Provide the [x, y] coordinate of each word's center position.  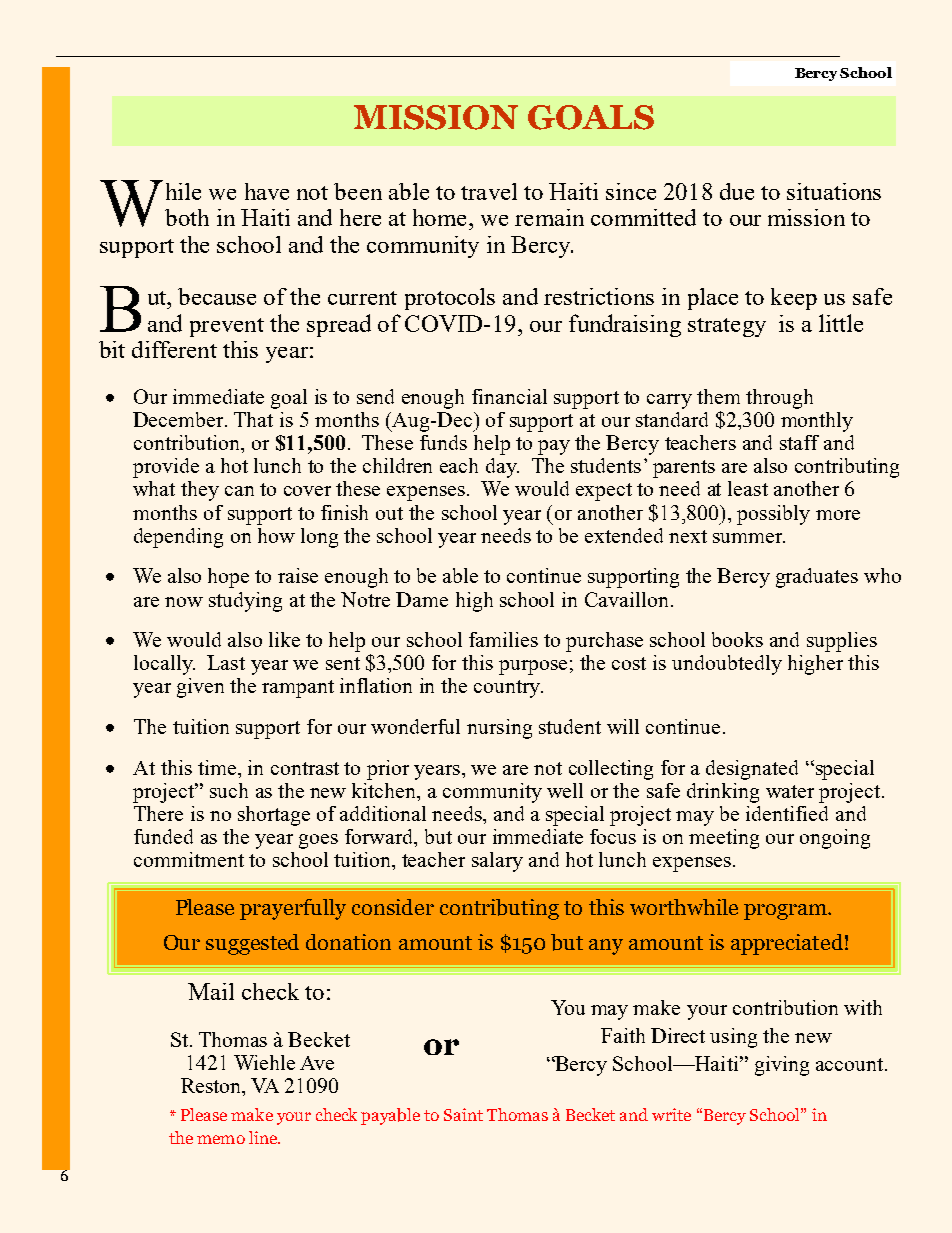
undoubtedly [727, 665]
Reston [212, 1087]
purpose [533, 667]
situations [834, 191]
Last [226, 662]
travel [489, 191]
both [187, 217]
